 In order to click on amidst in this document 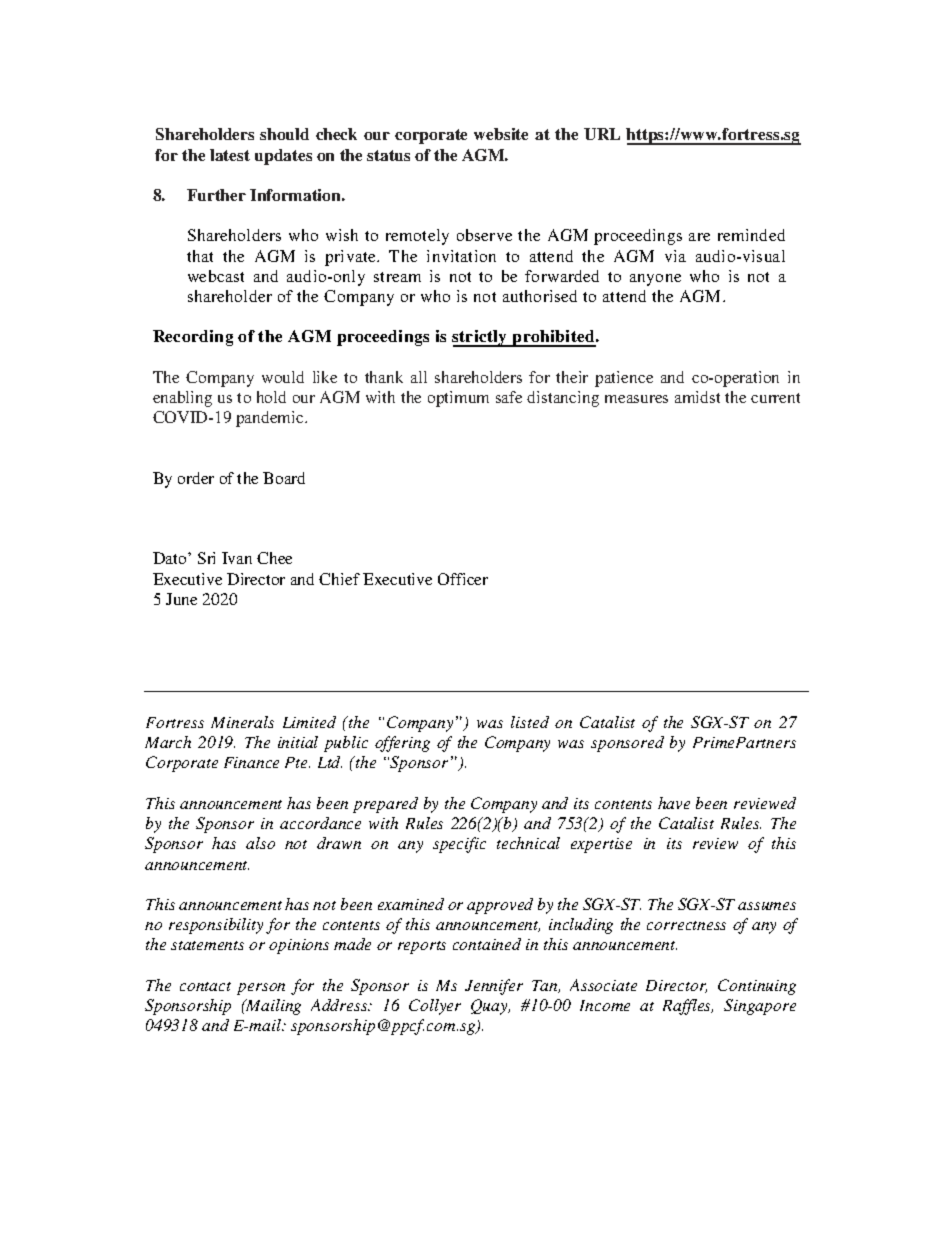, I will do `click(697, 397)`.
